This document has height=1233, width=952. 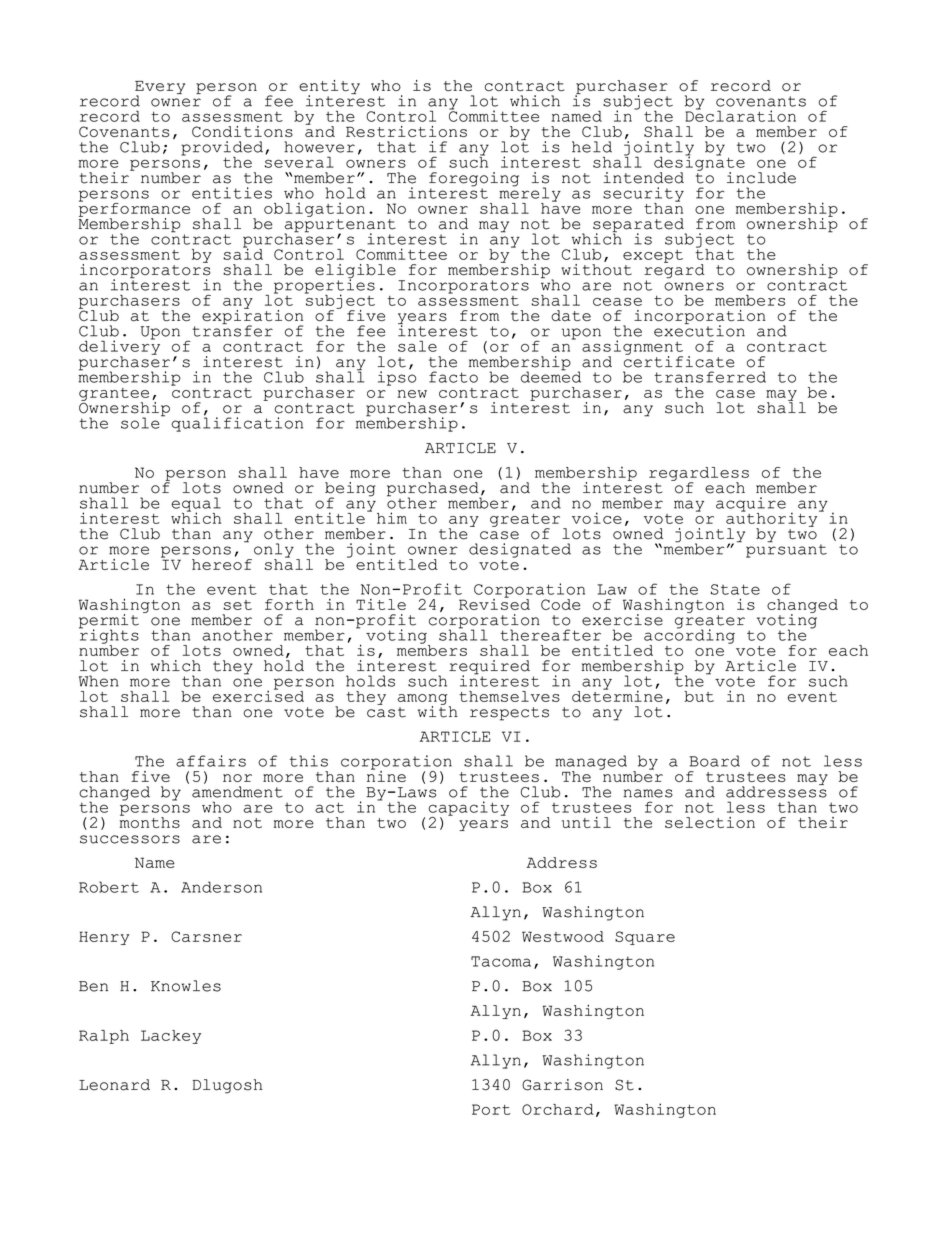 What do you see at coordinates (735, 589) in the document?
I see `State` at bounding box center [735, 589].
